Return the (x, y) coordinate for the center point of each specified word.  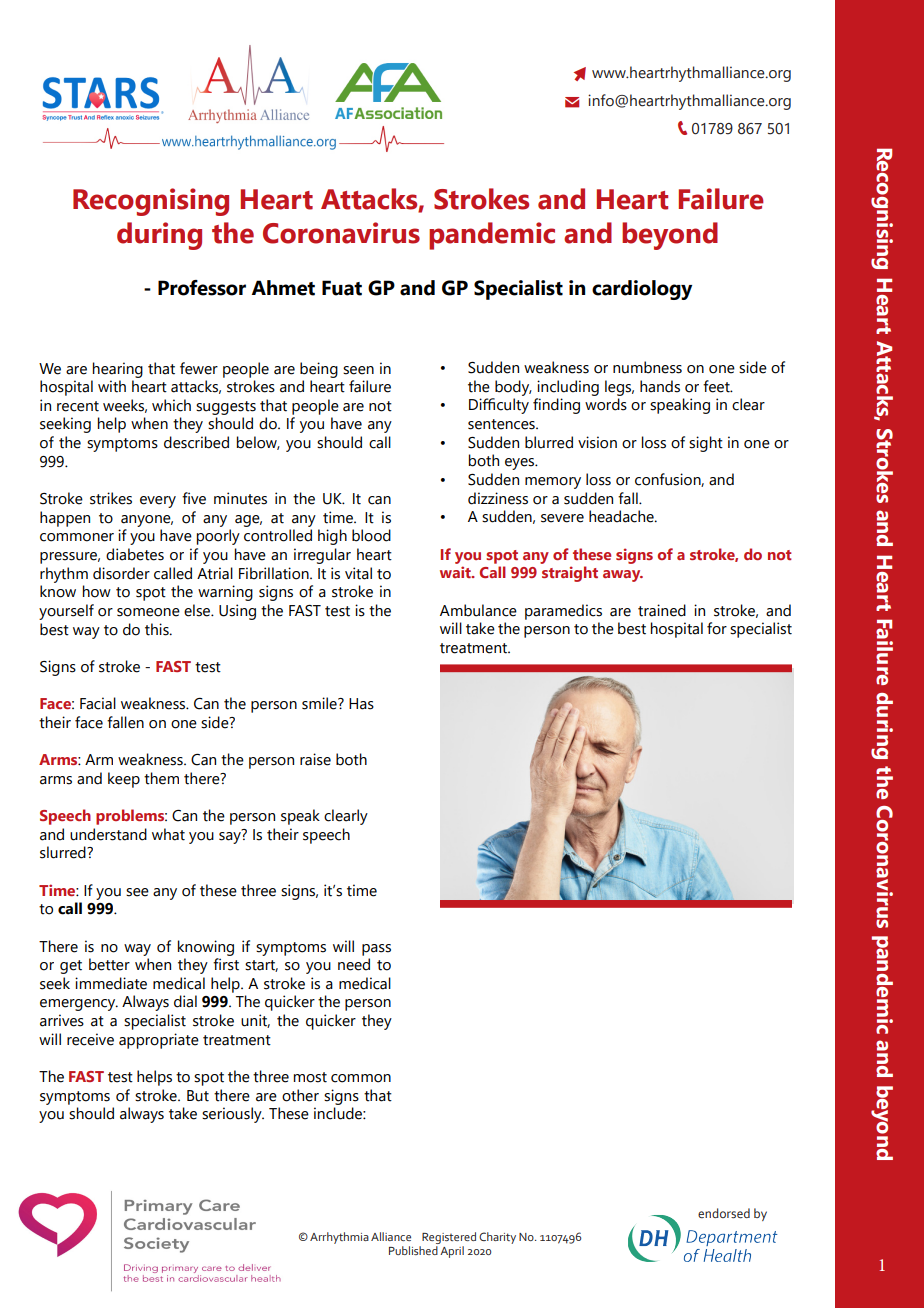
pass (376, 950)
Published (414, 1249)
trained (662, 610)
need (354, 964)
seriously (233, 1115)
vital (358, 573)
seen (358, 370)
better (109, 964)
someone (148, 612)
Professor (202, 288)
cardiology (642, 290)
